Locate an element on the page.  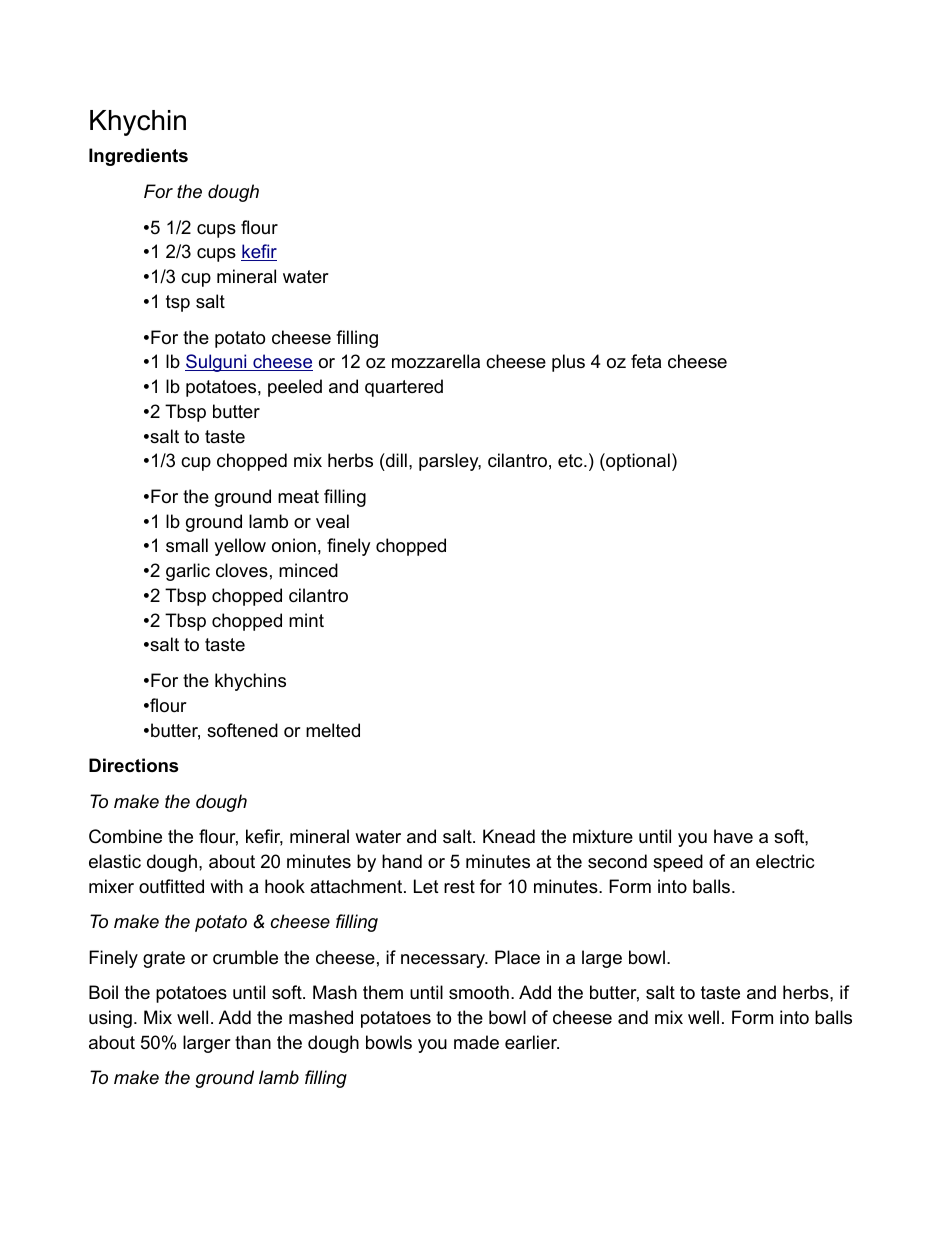
cloves is located at coordinates (242, 570).
